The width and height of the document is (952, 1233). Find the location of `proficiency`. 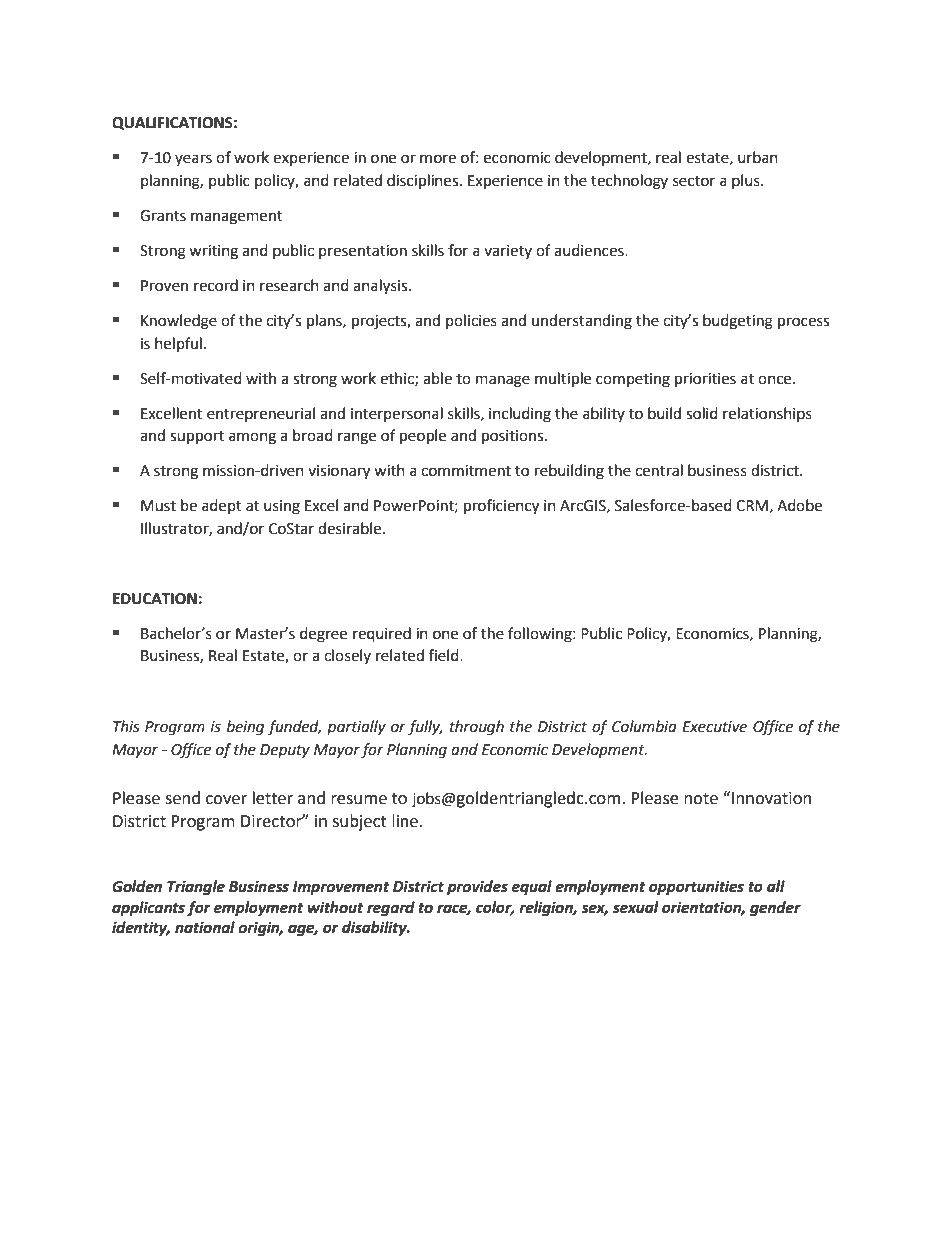

proficiency is located at coordinates (501, 507).
